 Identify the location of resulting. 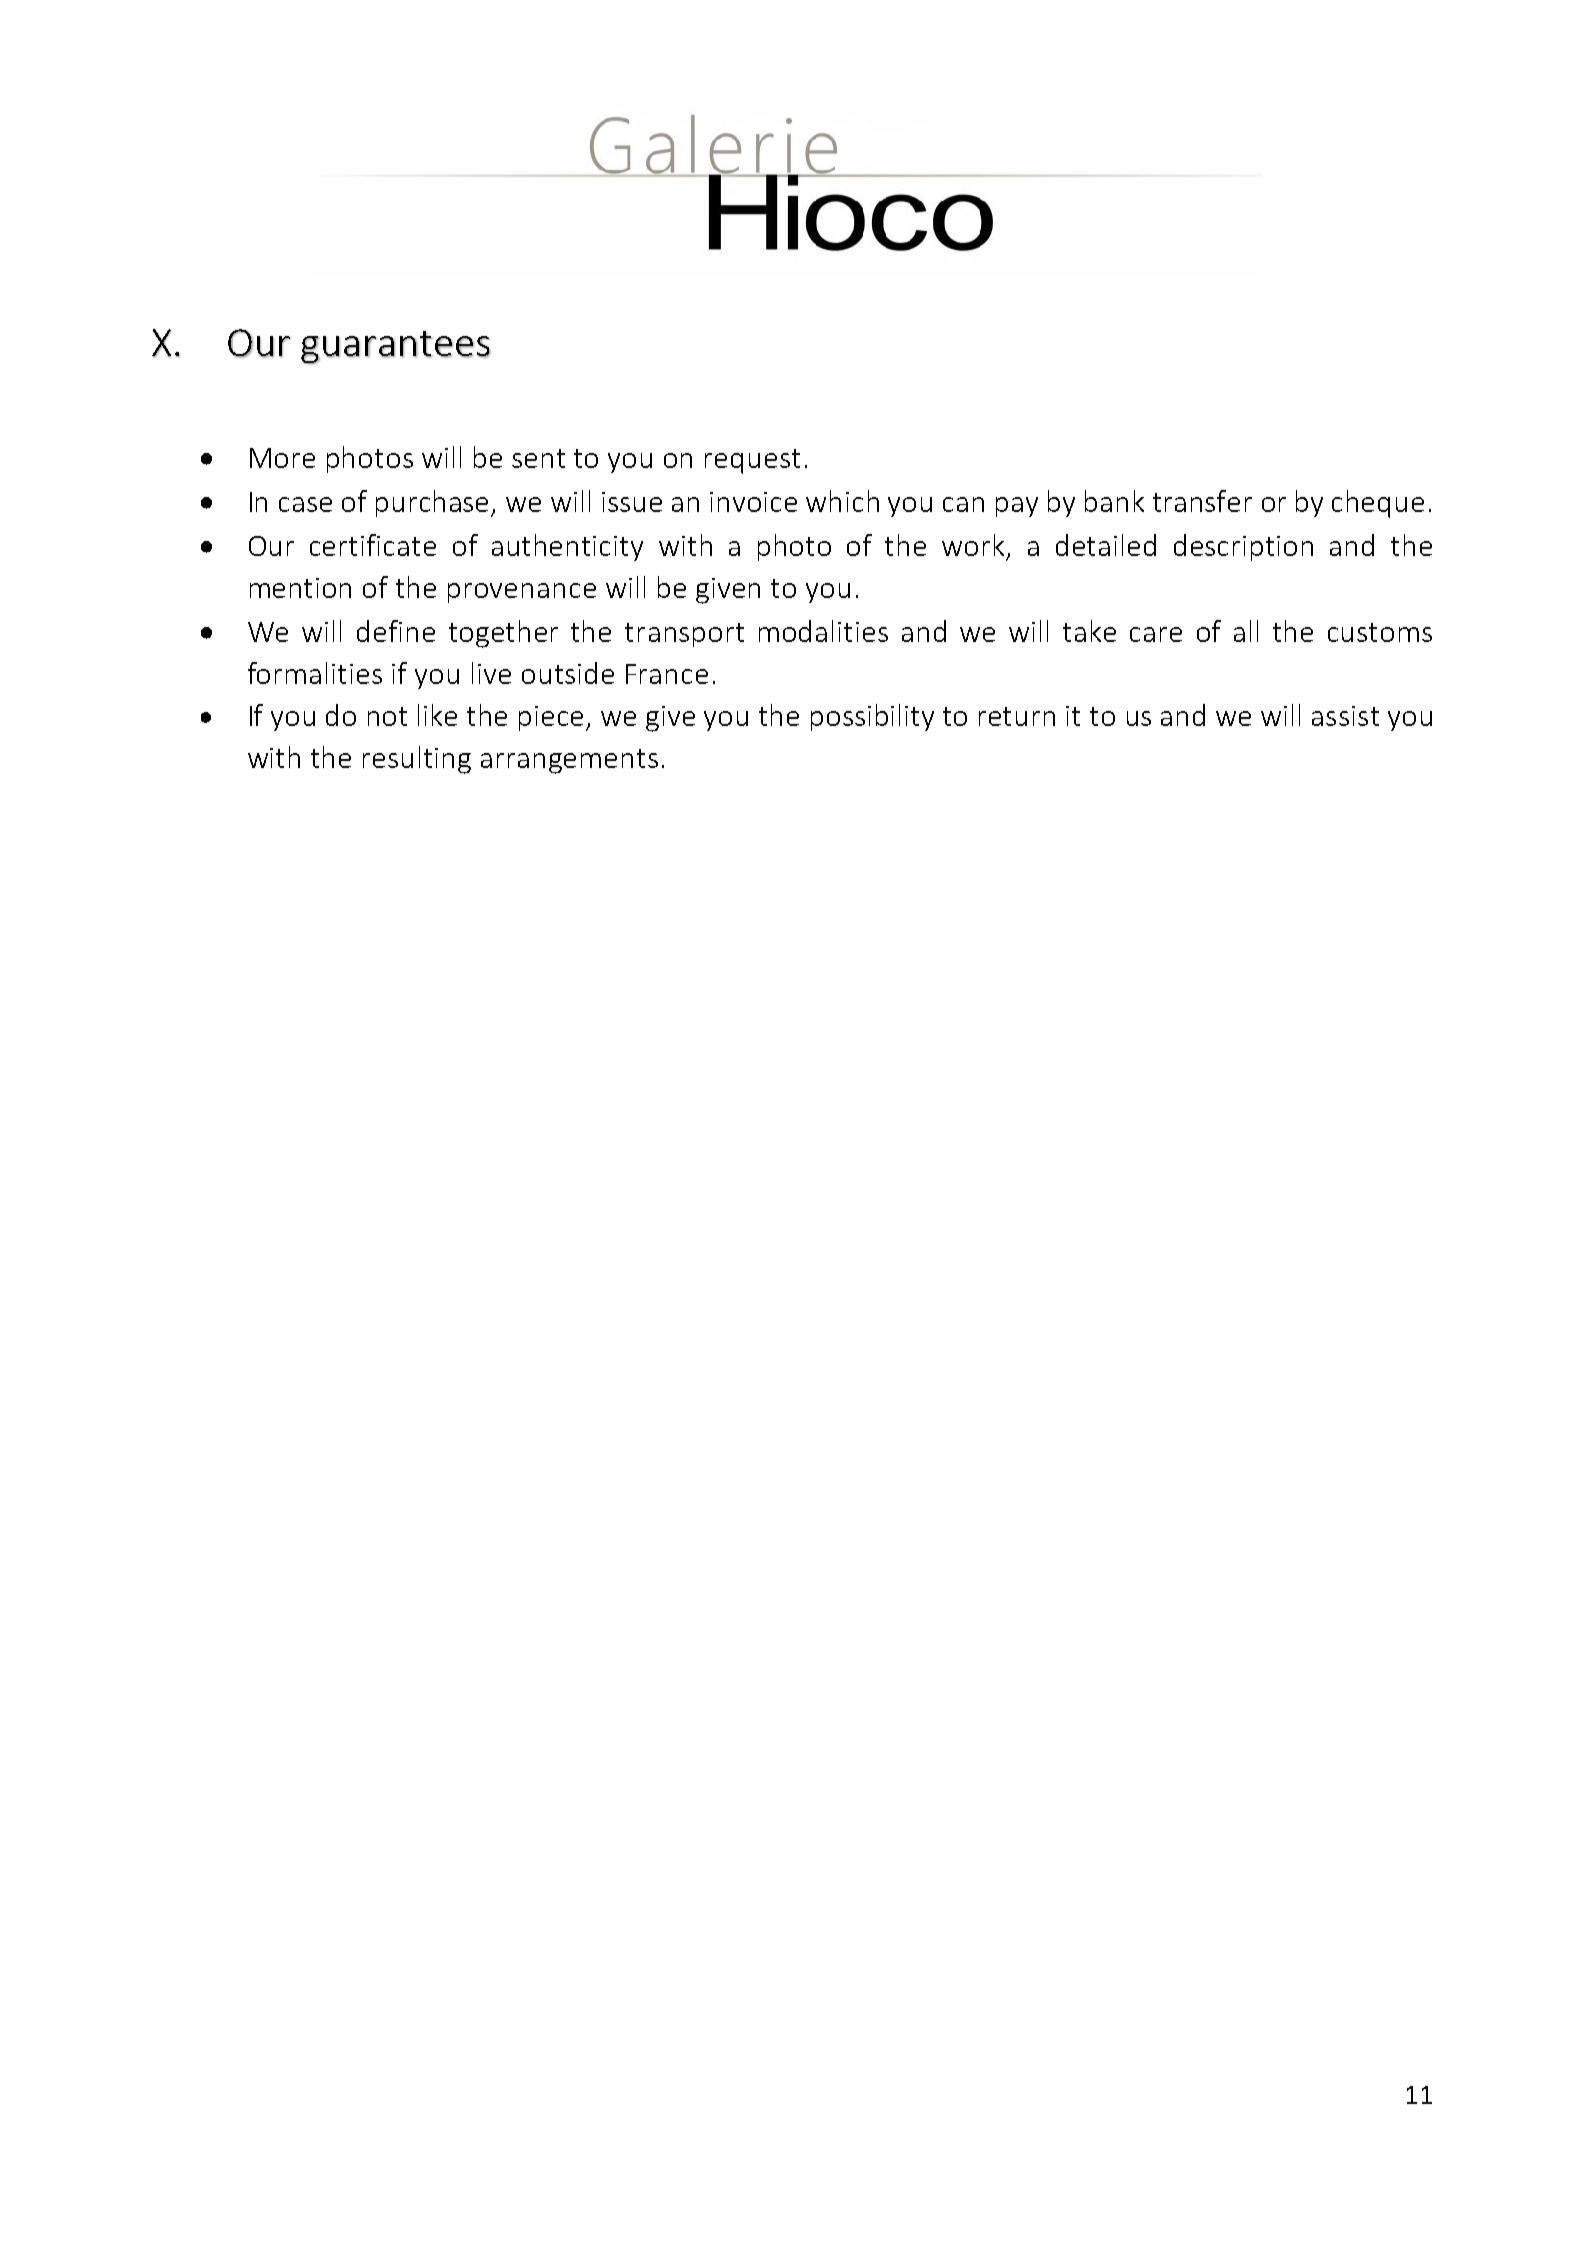
(417, 760).
